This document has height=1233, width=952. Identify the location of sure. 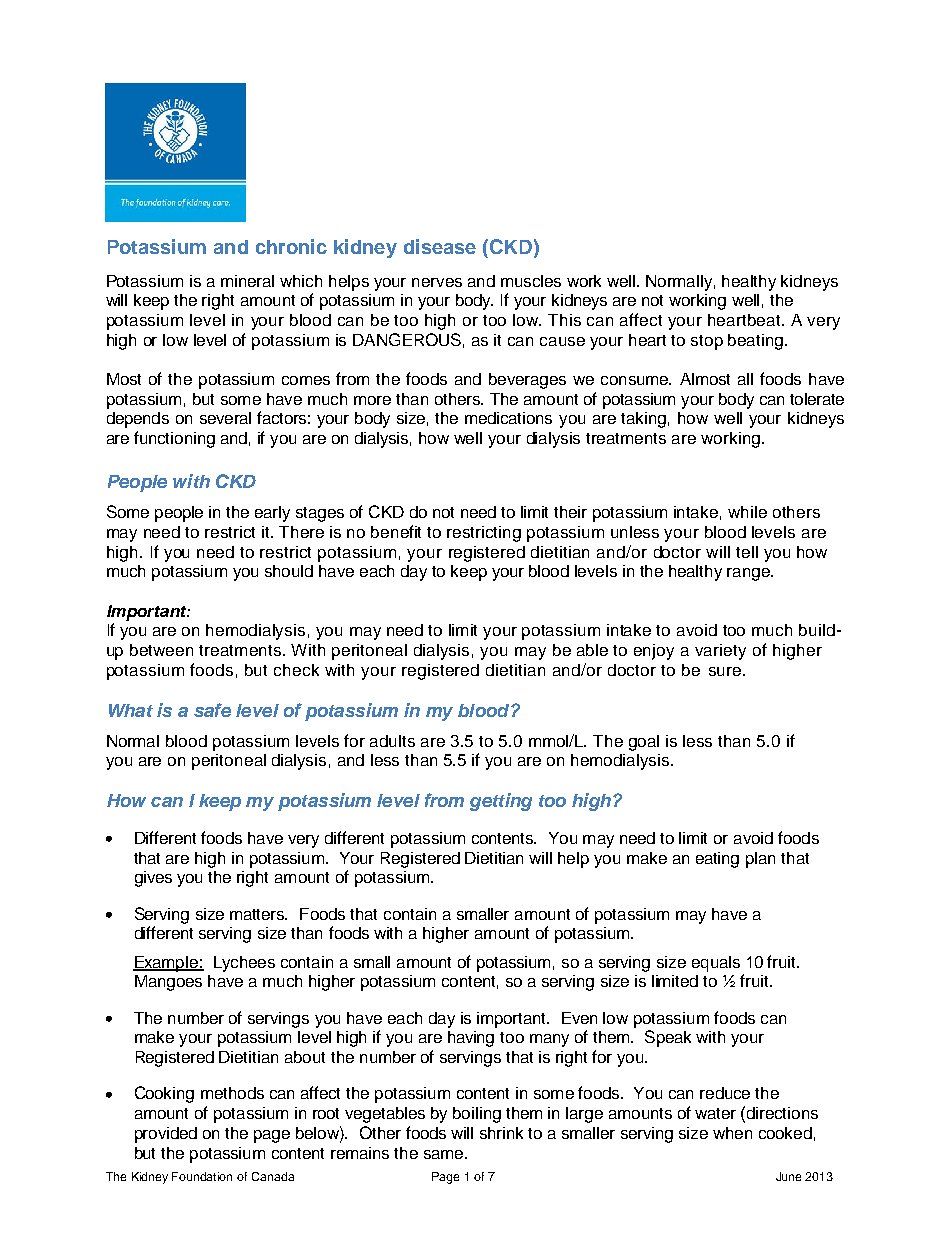
(726, 671).
